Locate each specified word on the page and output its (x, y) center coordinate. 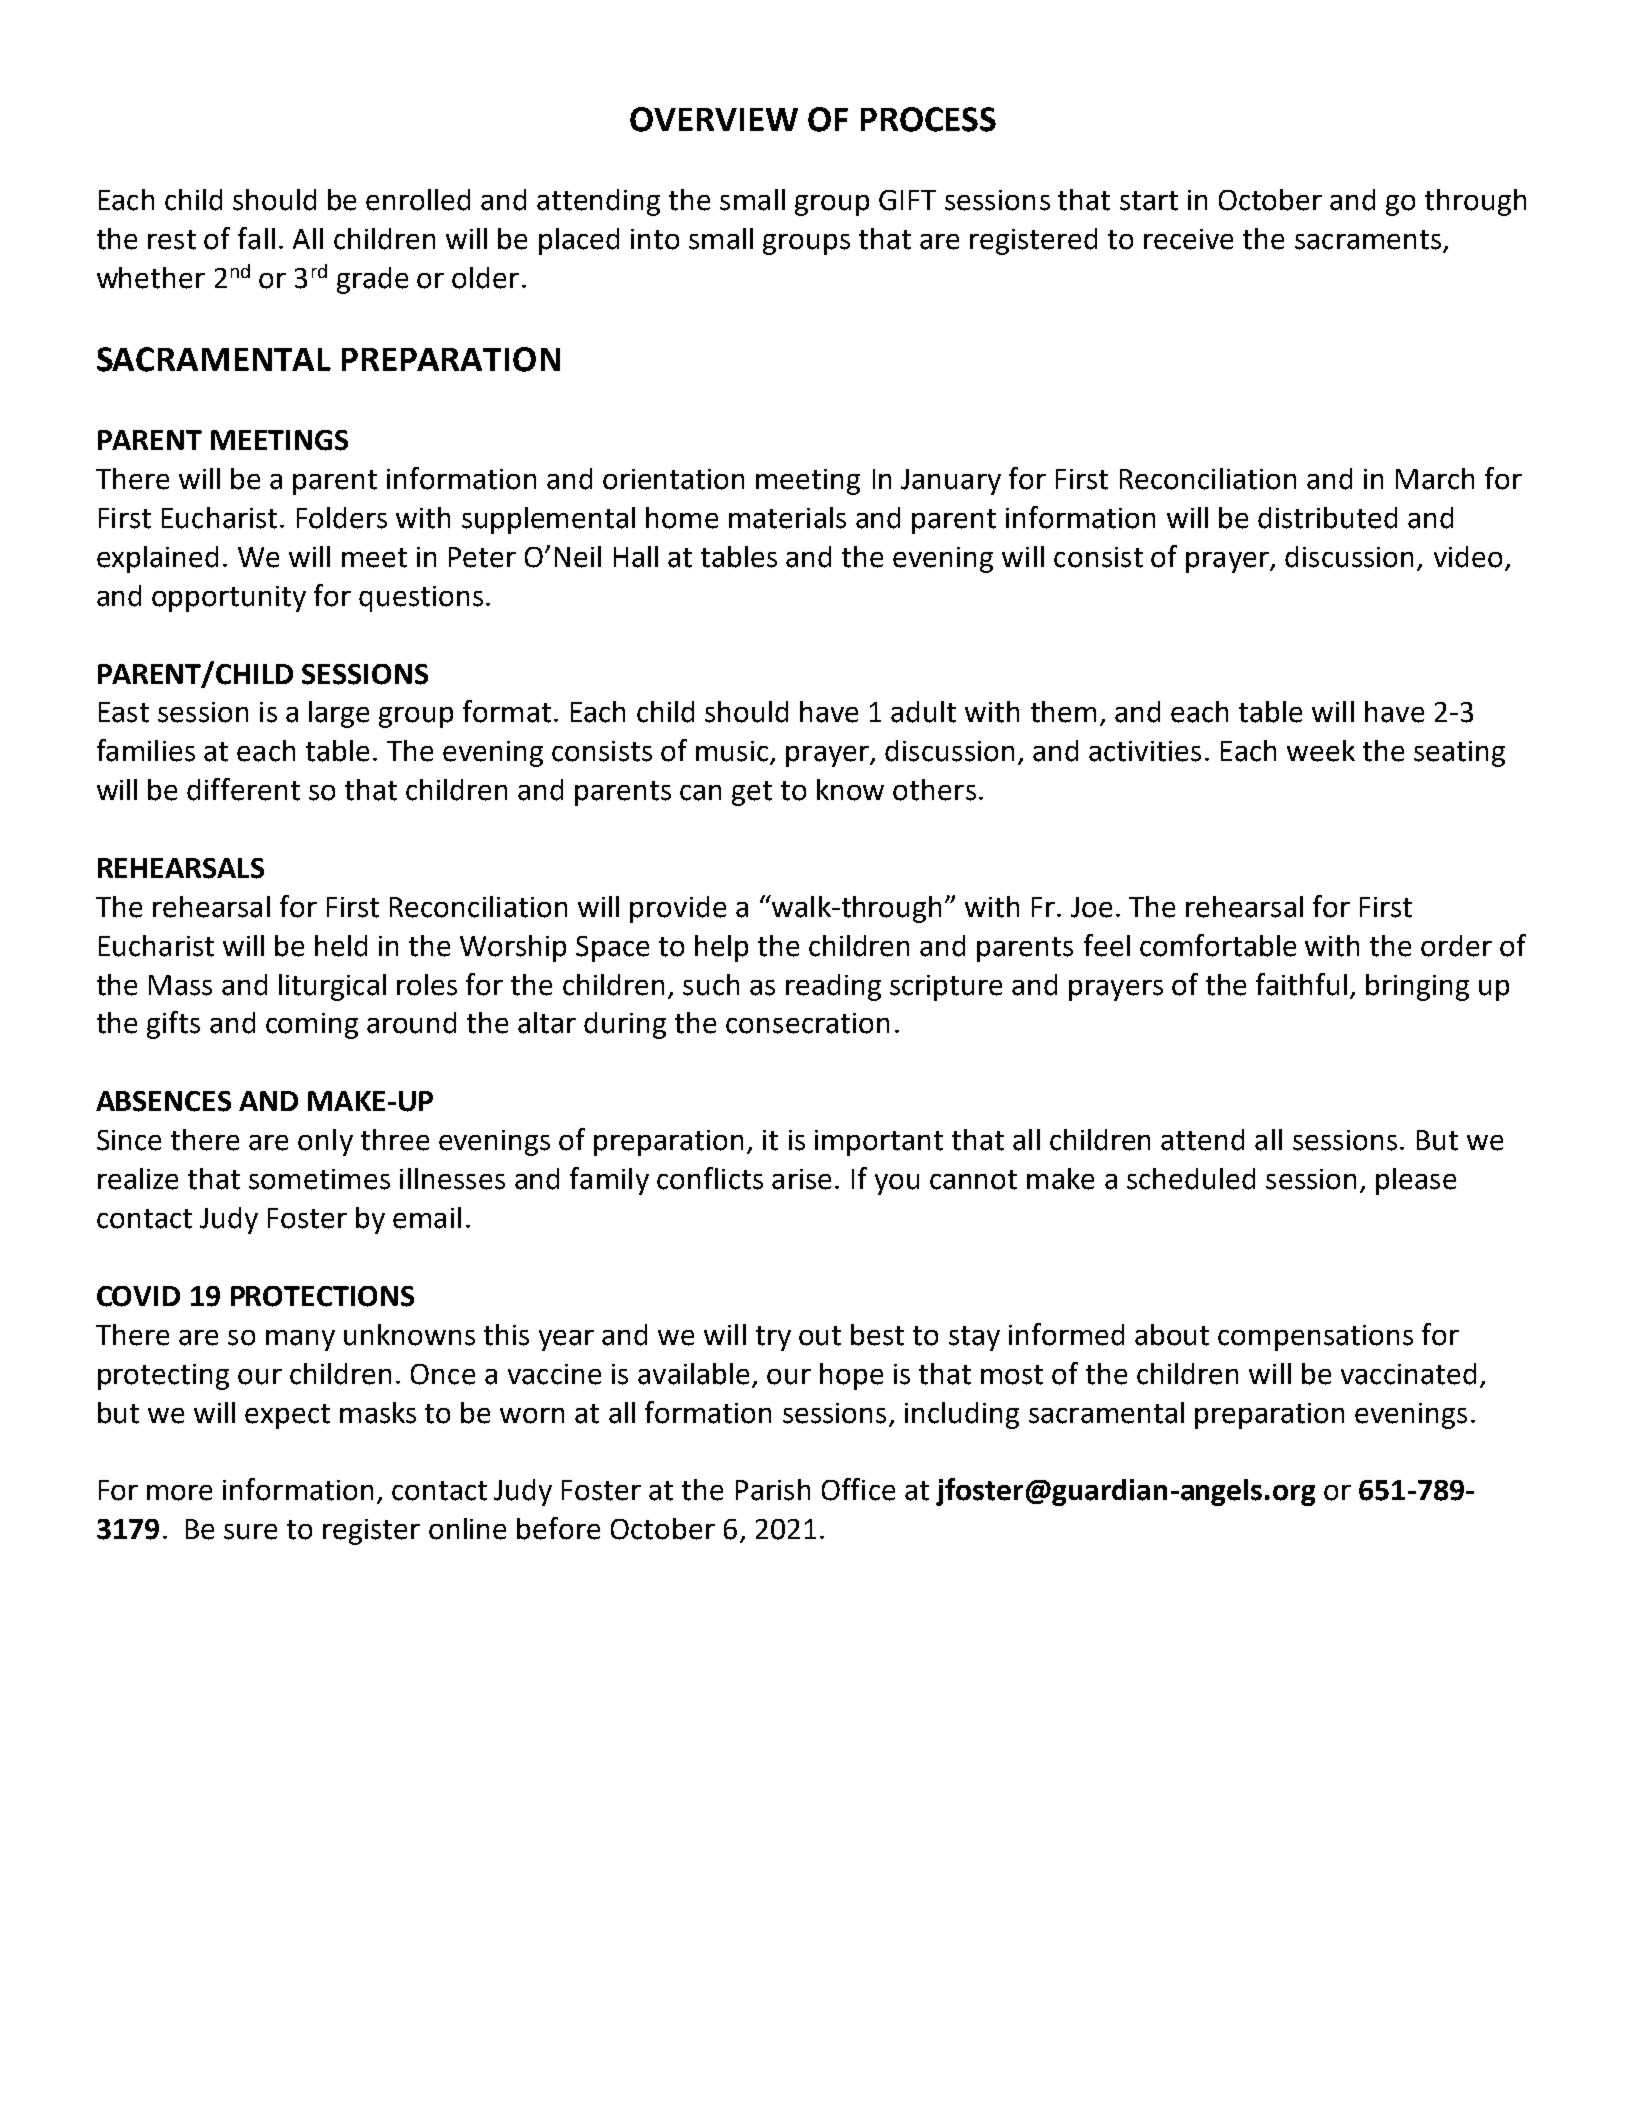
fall (256, 238)
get (752, 793)
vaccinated (1408, 1374)
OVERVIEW (714, 119)
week (1321, 751)
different (243, 789)
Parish (773, 1490)
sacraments (1369, 241)
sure (250, 1532)
